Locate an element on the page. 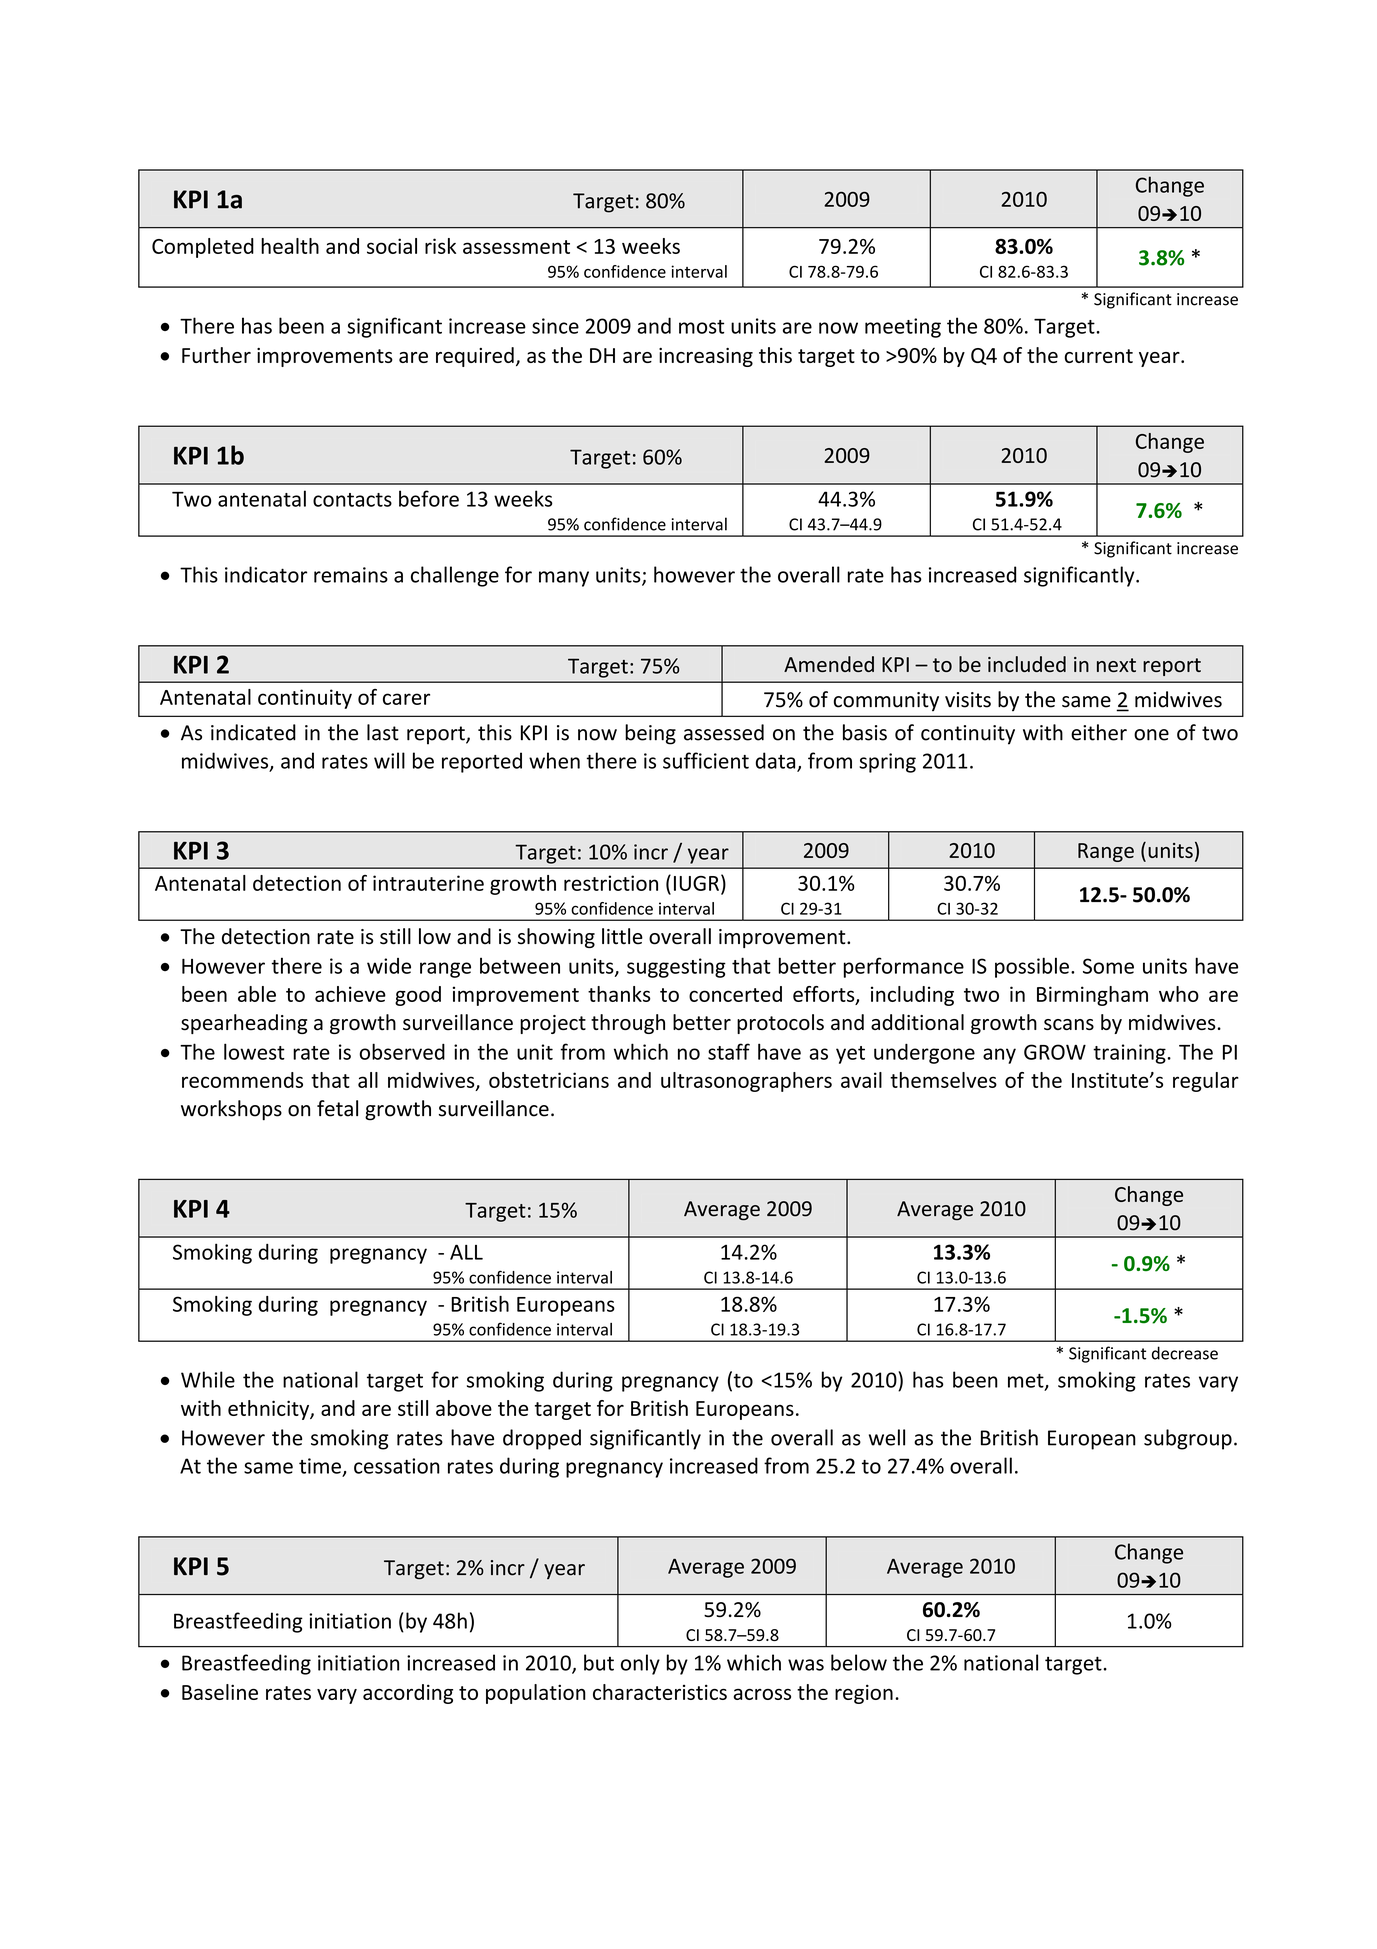 The width and height of the page is (1377, 1949). most is located at coordinates (701, 327).
